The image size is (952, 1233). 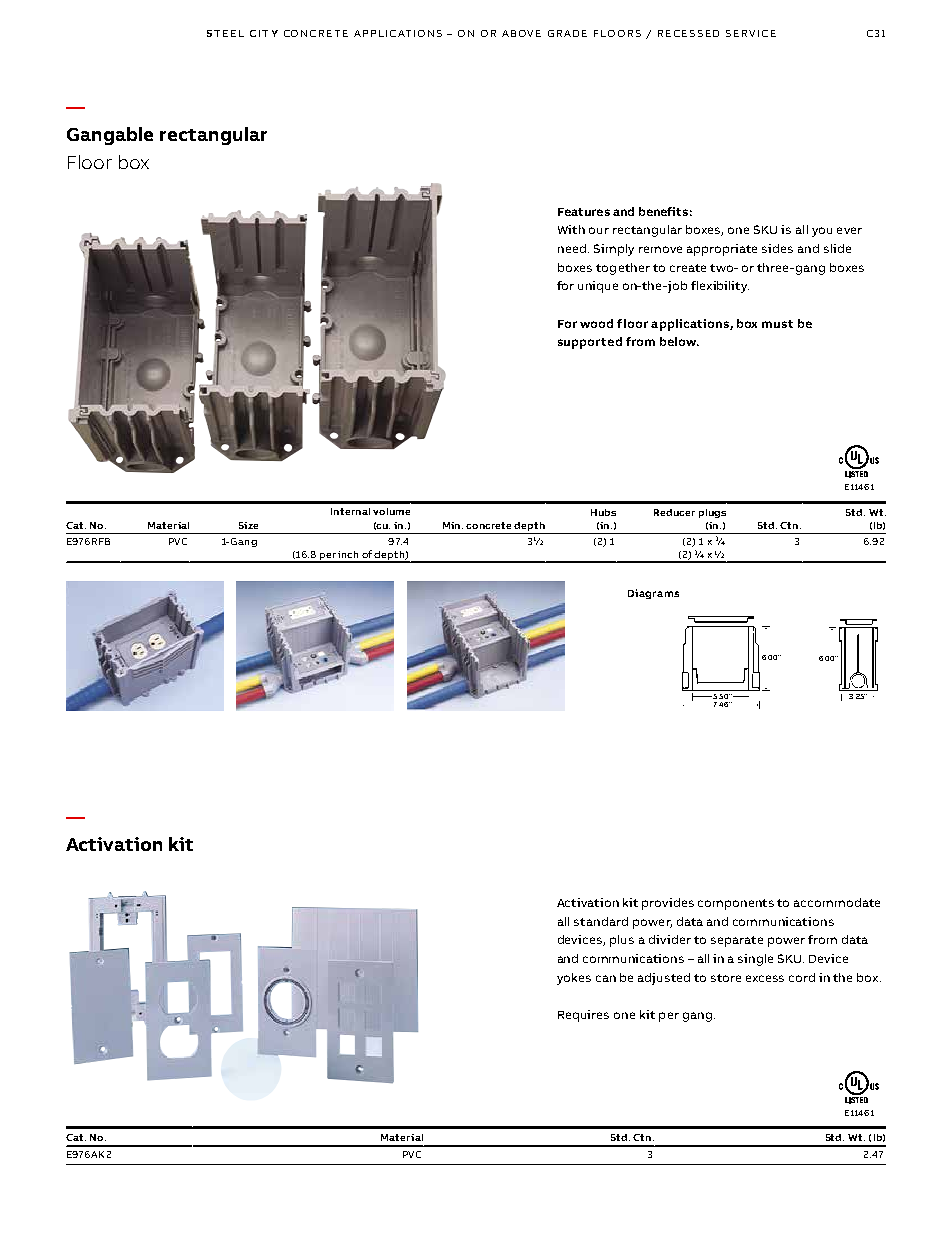 I want to click on Internal, so click(x=350, y=511).
